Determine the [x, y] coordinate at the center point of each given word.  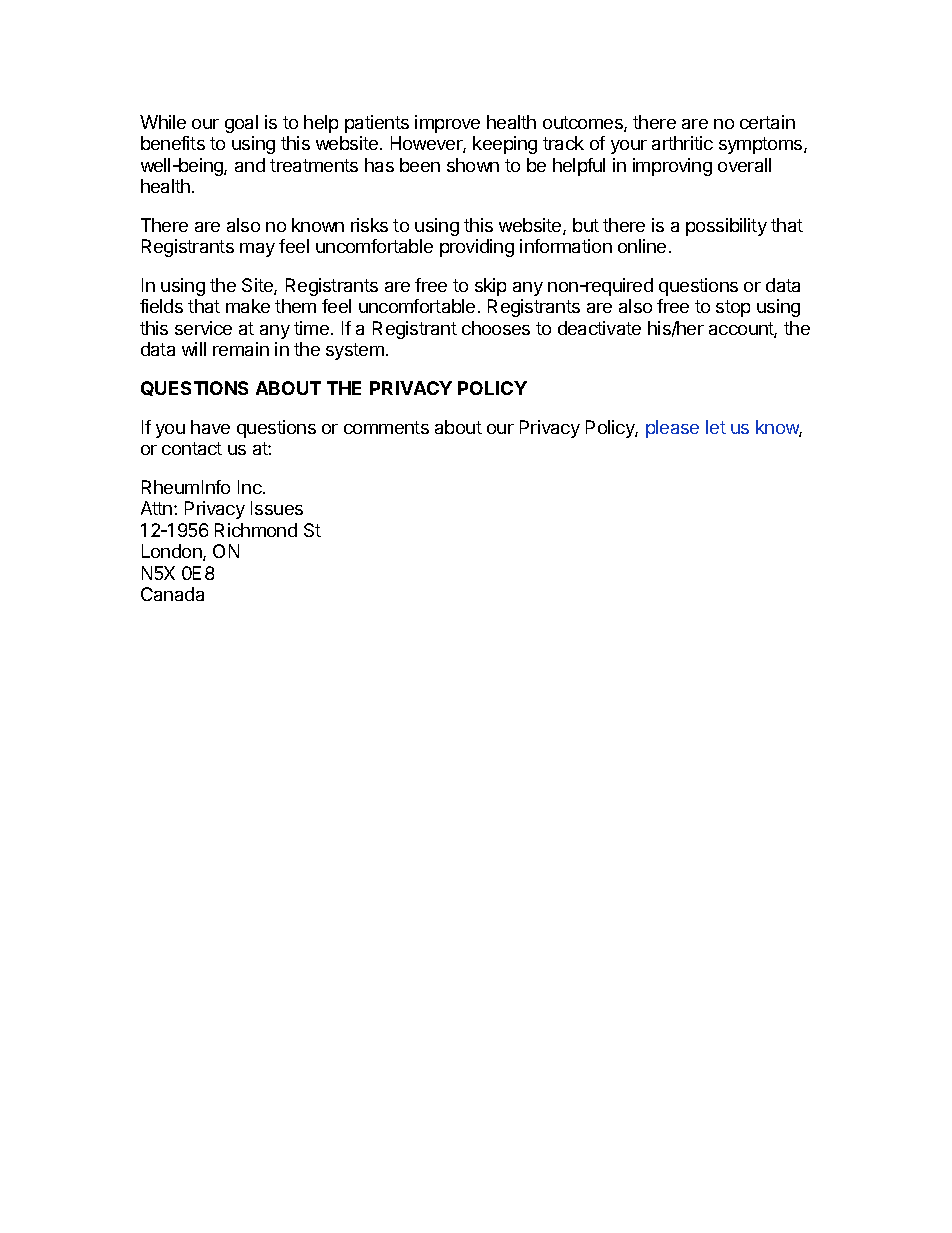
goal [241, 124]
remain [241, 349]
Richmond [256, 530]
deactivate [599, 328]
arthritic [682, 143]
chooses [496, 328]
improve [447, 124]
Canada [172, 594]
